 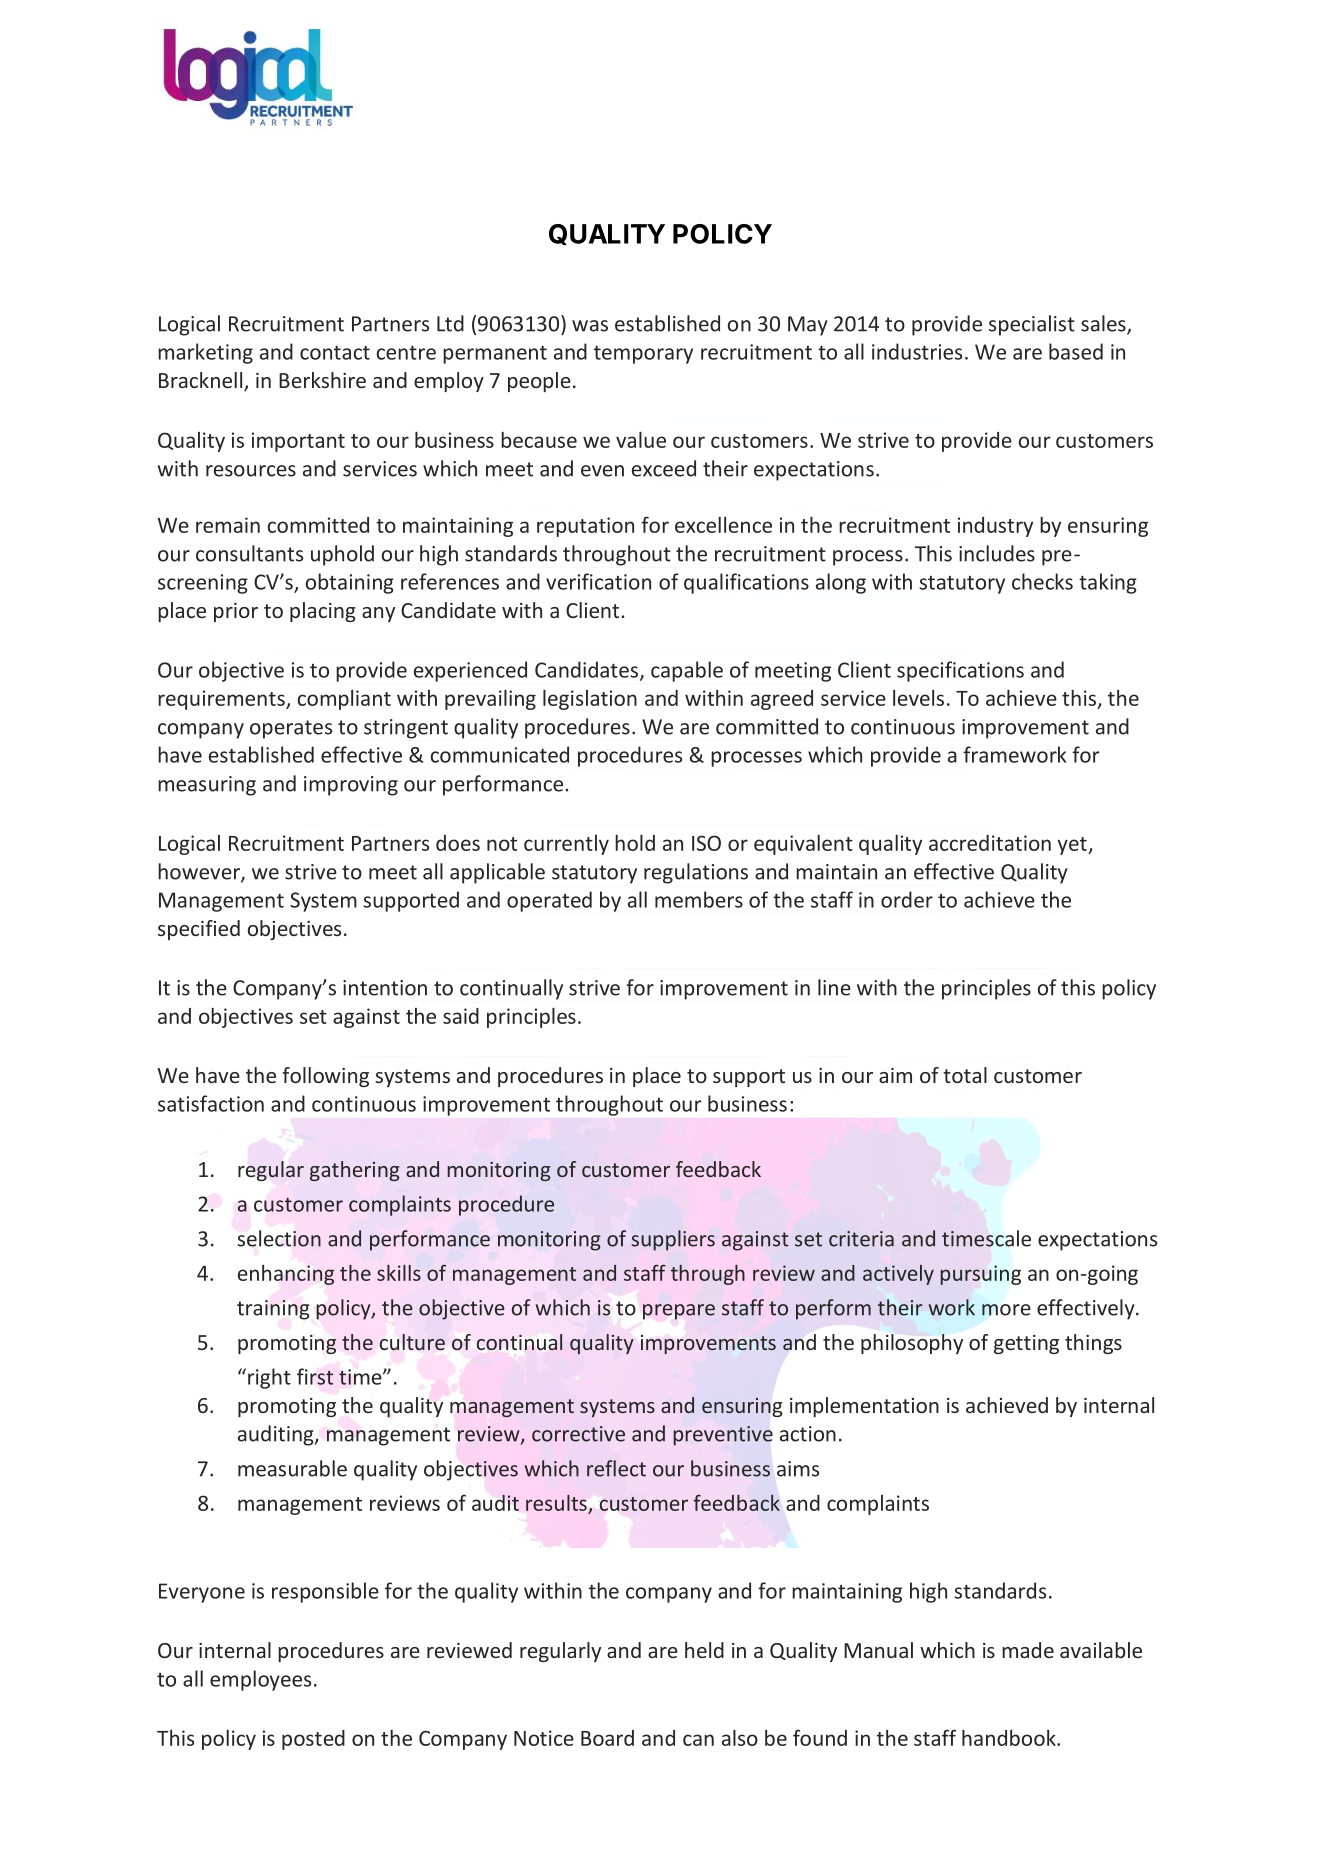 I want to click on temporary, so click(x=643, y=355).
